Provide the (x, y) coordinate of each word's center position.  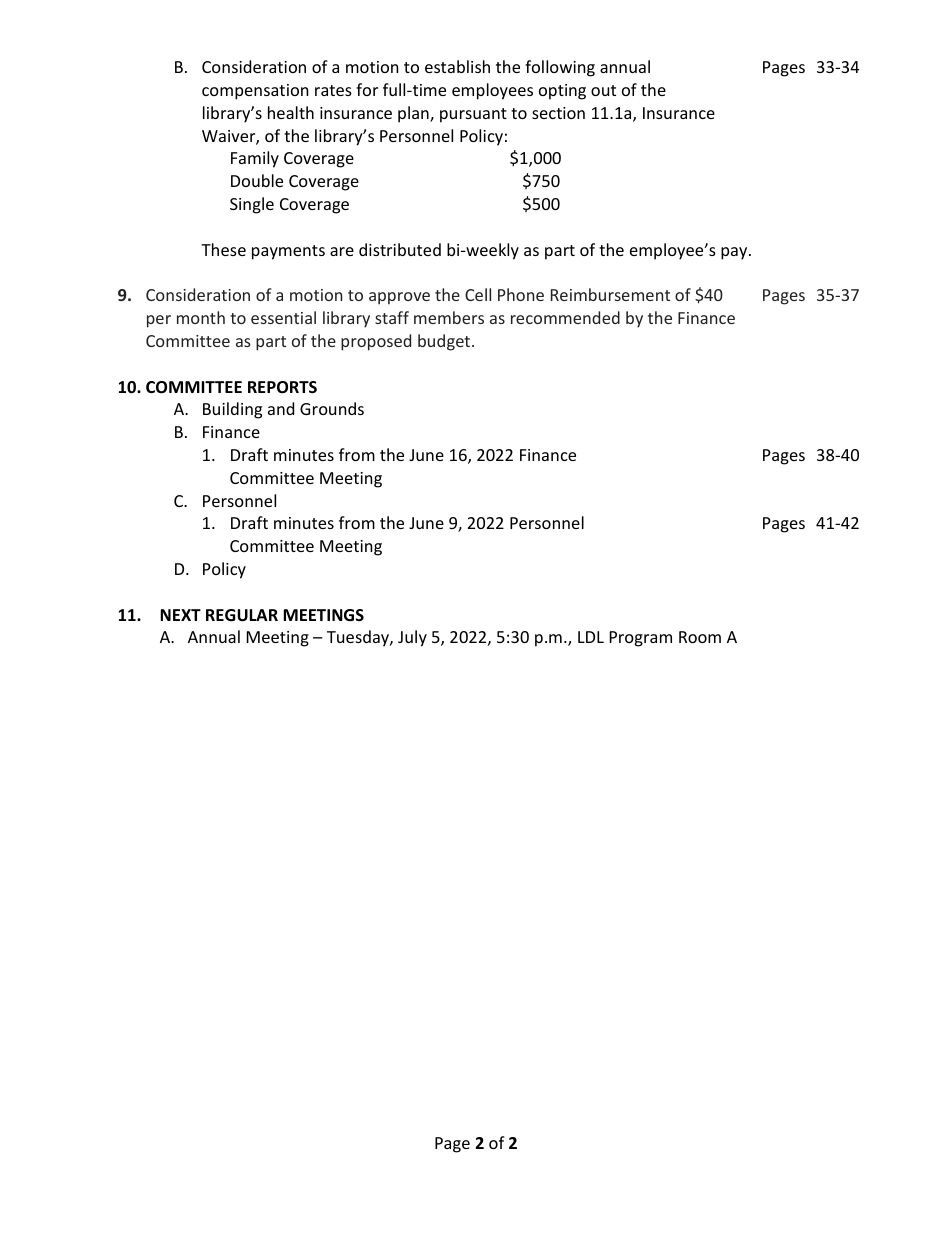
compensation (255, 92)
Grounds (332, 408)
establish (457, 66)
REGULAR (242, 615)
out (603, 90)
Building (232, 410)
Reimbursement (610, 294)
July (412, 638)
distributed (400, 249)
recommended (565, 317)
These (223, 249)
